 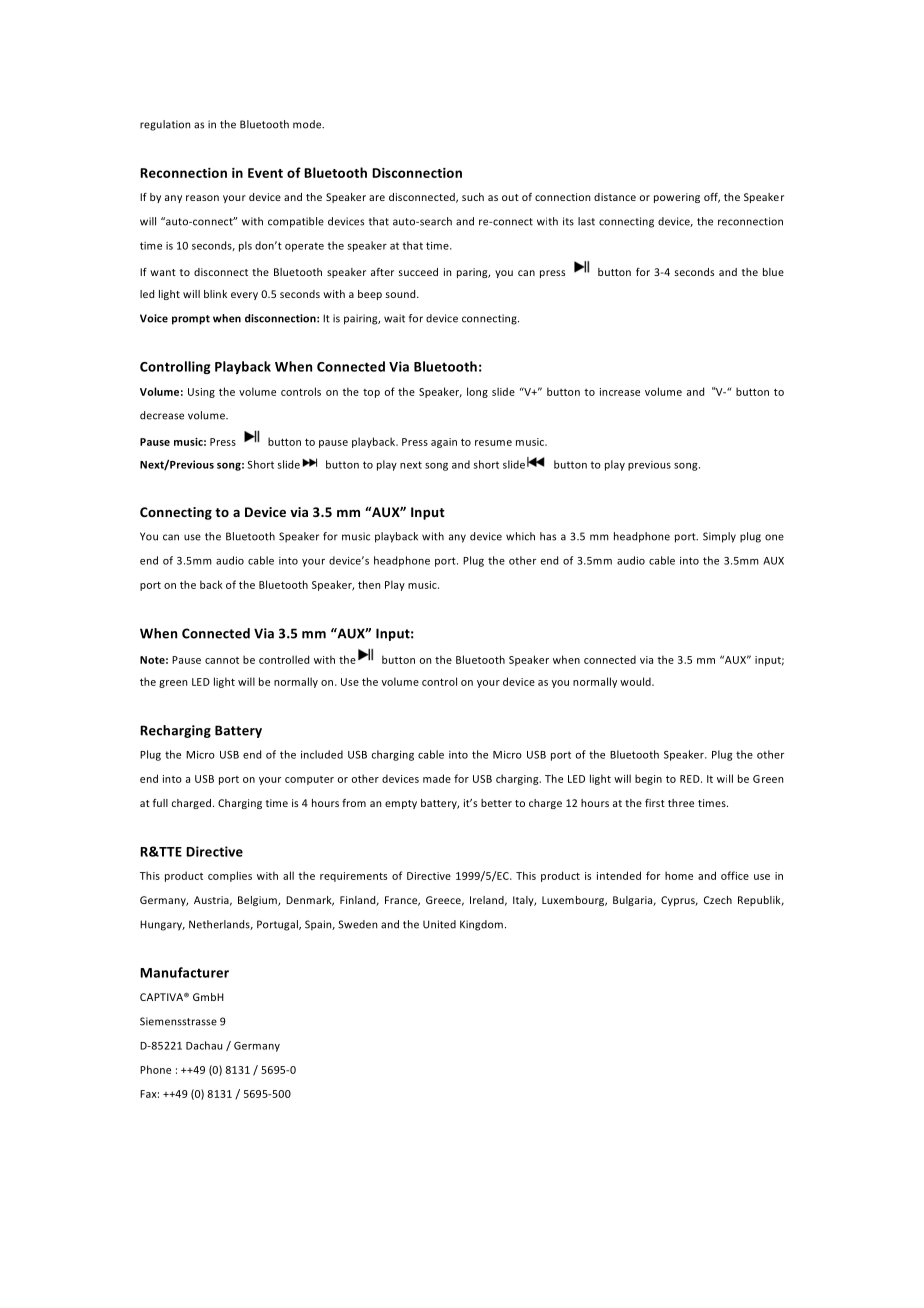 I want to click on again, so click(x=444, y=443).
